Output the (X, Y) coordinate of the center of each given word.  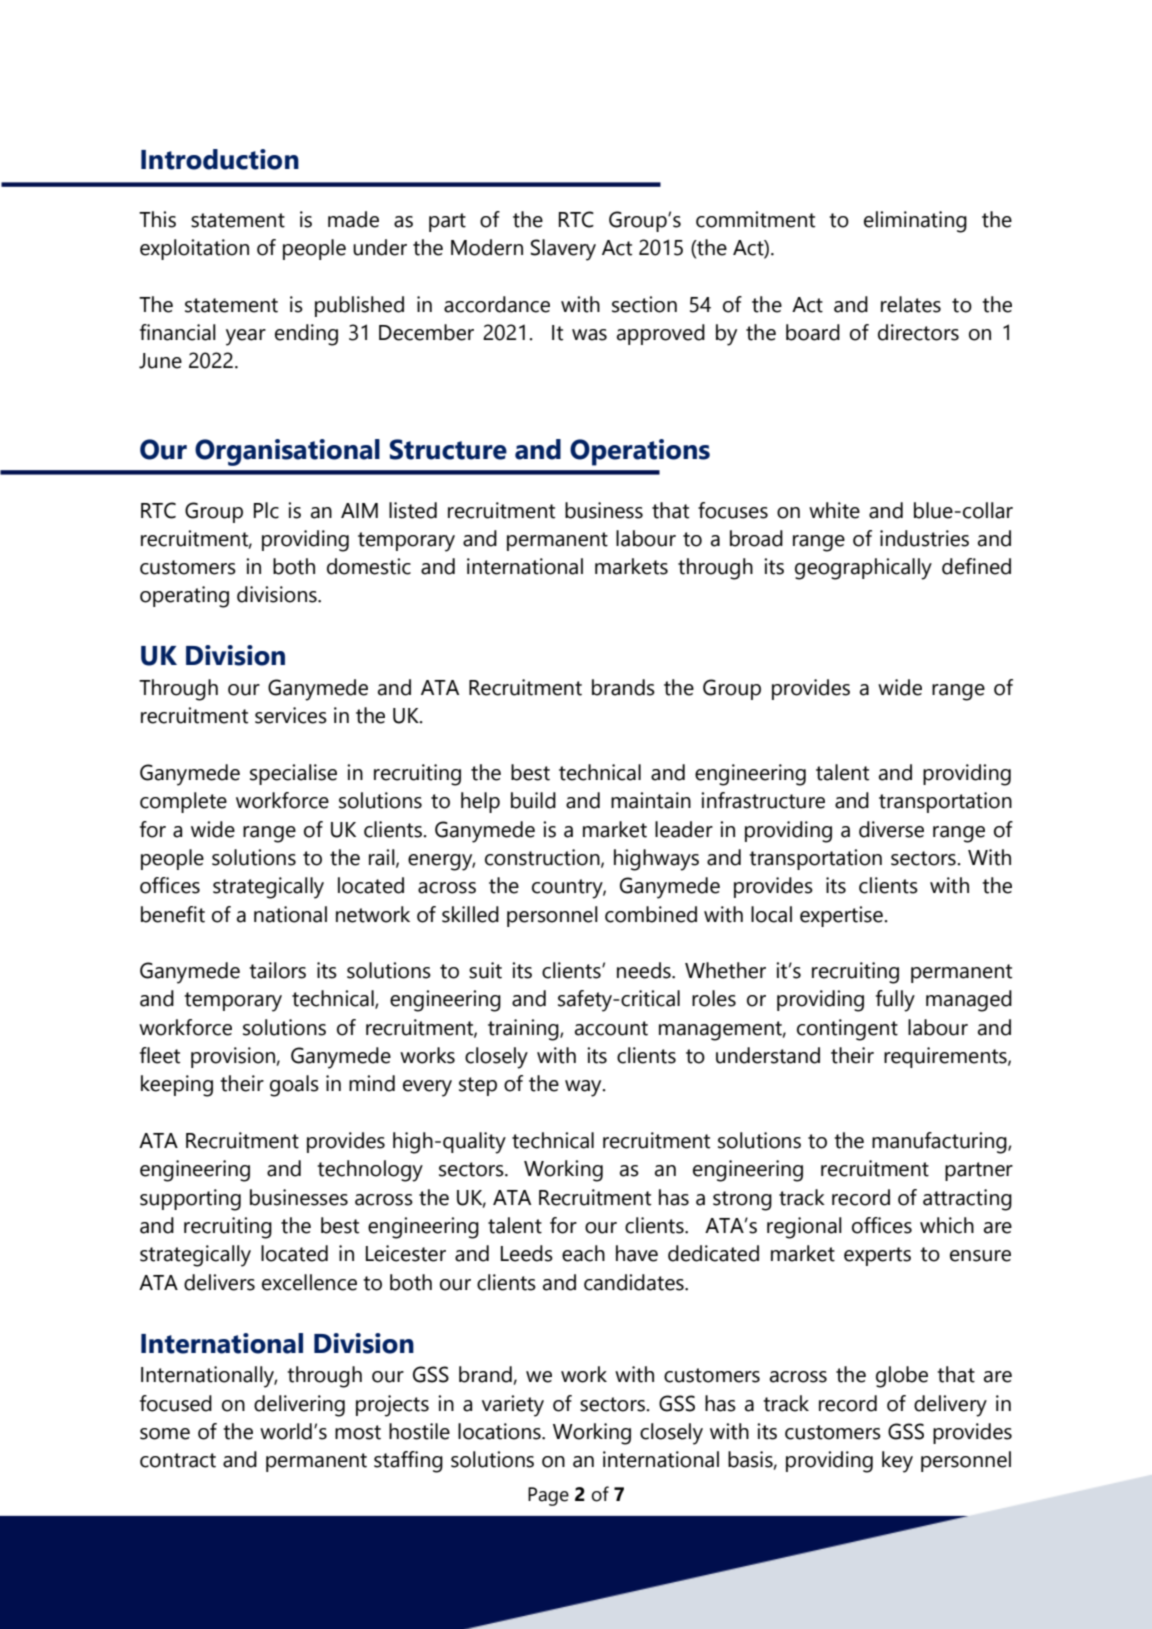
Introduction (220, 159)
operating (184, 597)
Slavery (563, 250)
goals (294, 1086)
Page (548, 1496)
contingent (847, 1030)
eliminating (915, 222)
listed (413, 510)
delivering (299, 1406)
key (897, 1462)
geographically (863, 569)
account (611, 1028)
